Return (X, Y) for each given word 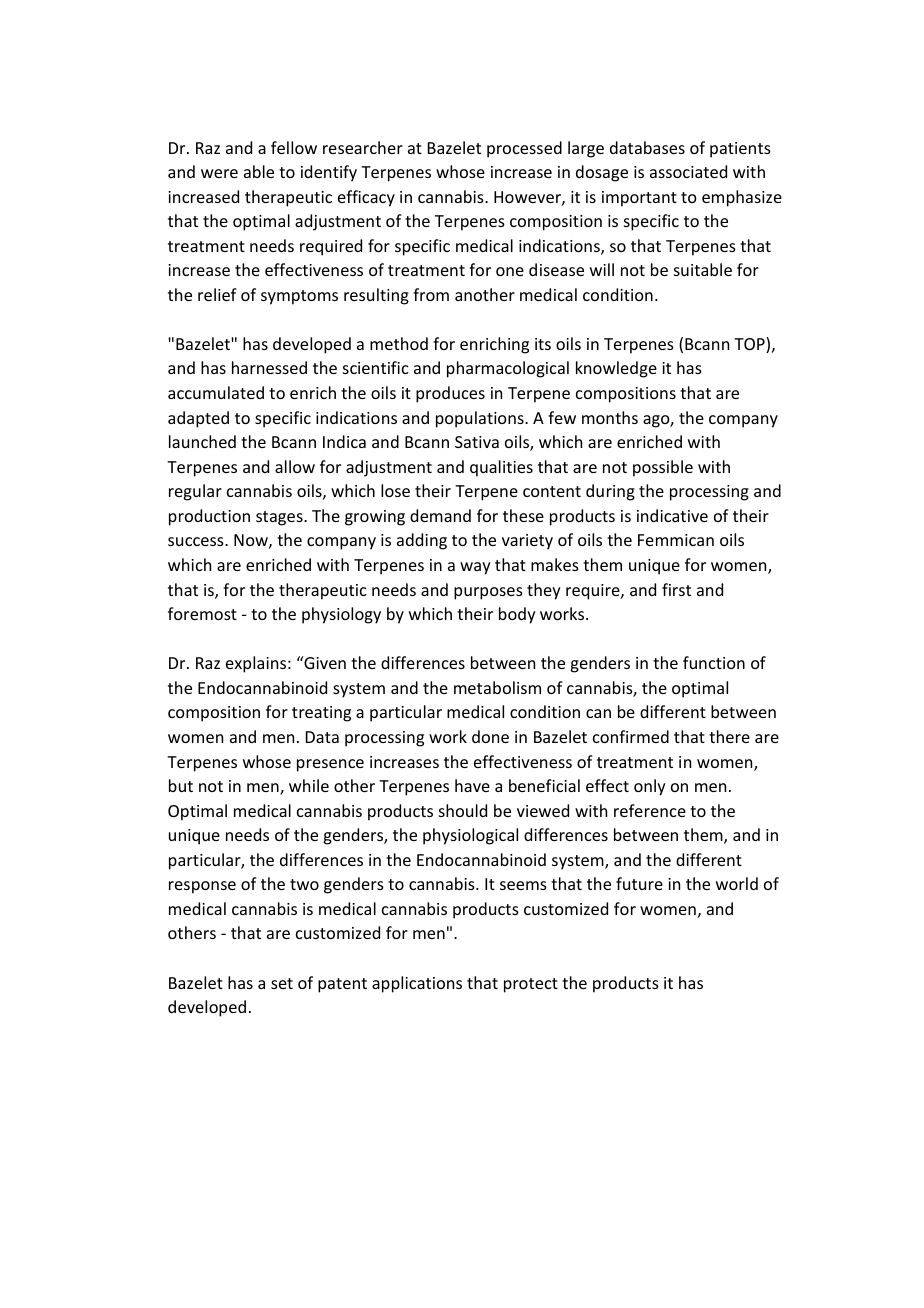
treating (321, 714)
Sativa (477, 442)
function (714, 662)
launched (202, 441)
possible (663, 468)
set (282, 983)
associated (688, 171)
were (219, 173)
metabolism (497, 687)
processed (524, 149)
